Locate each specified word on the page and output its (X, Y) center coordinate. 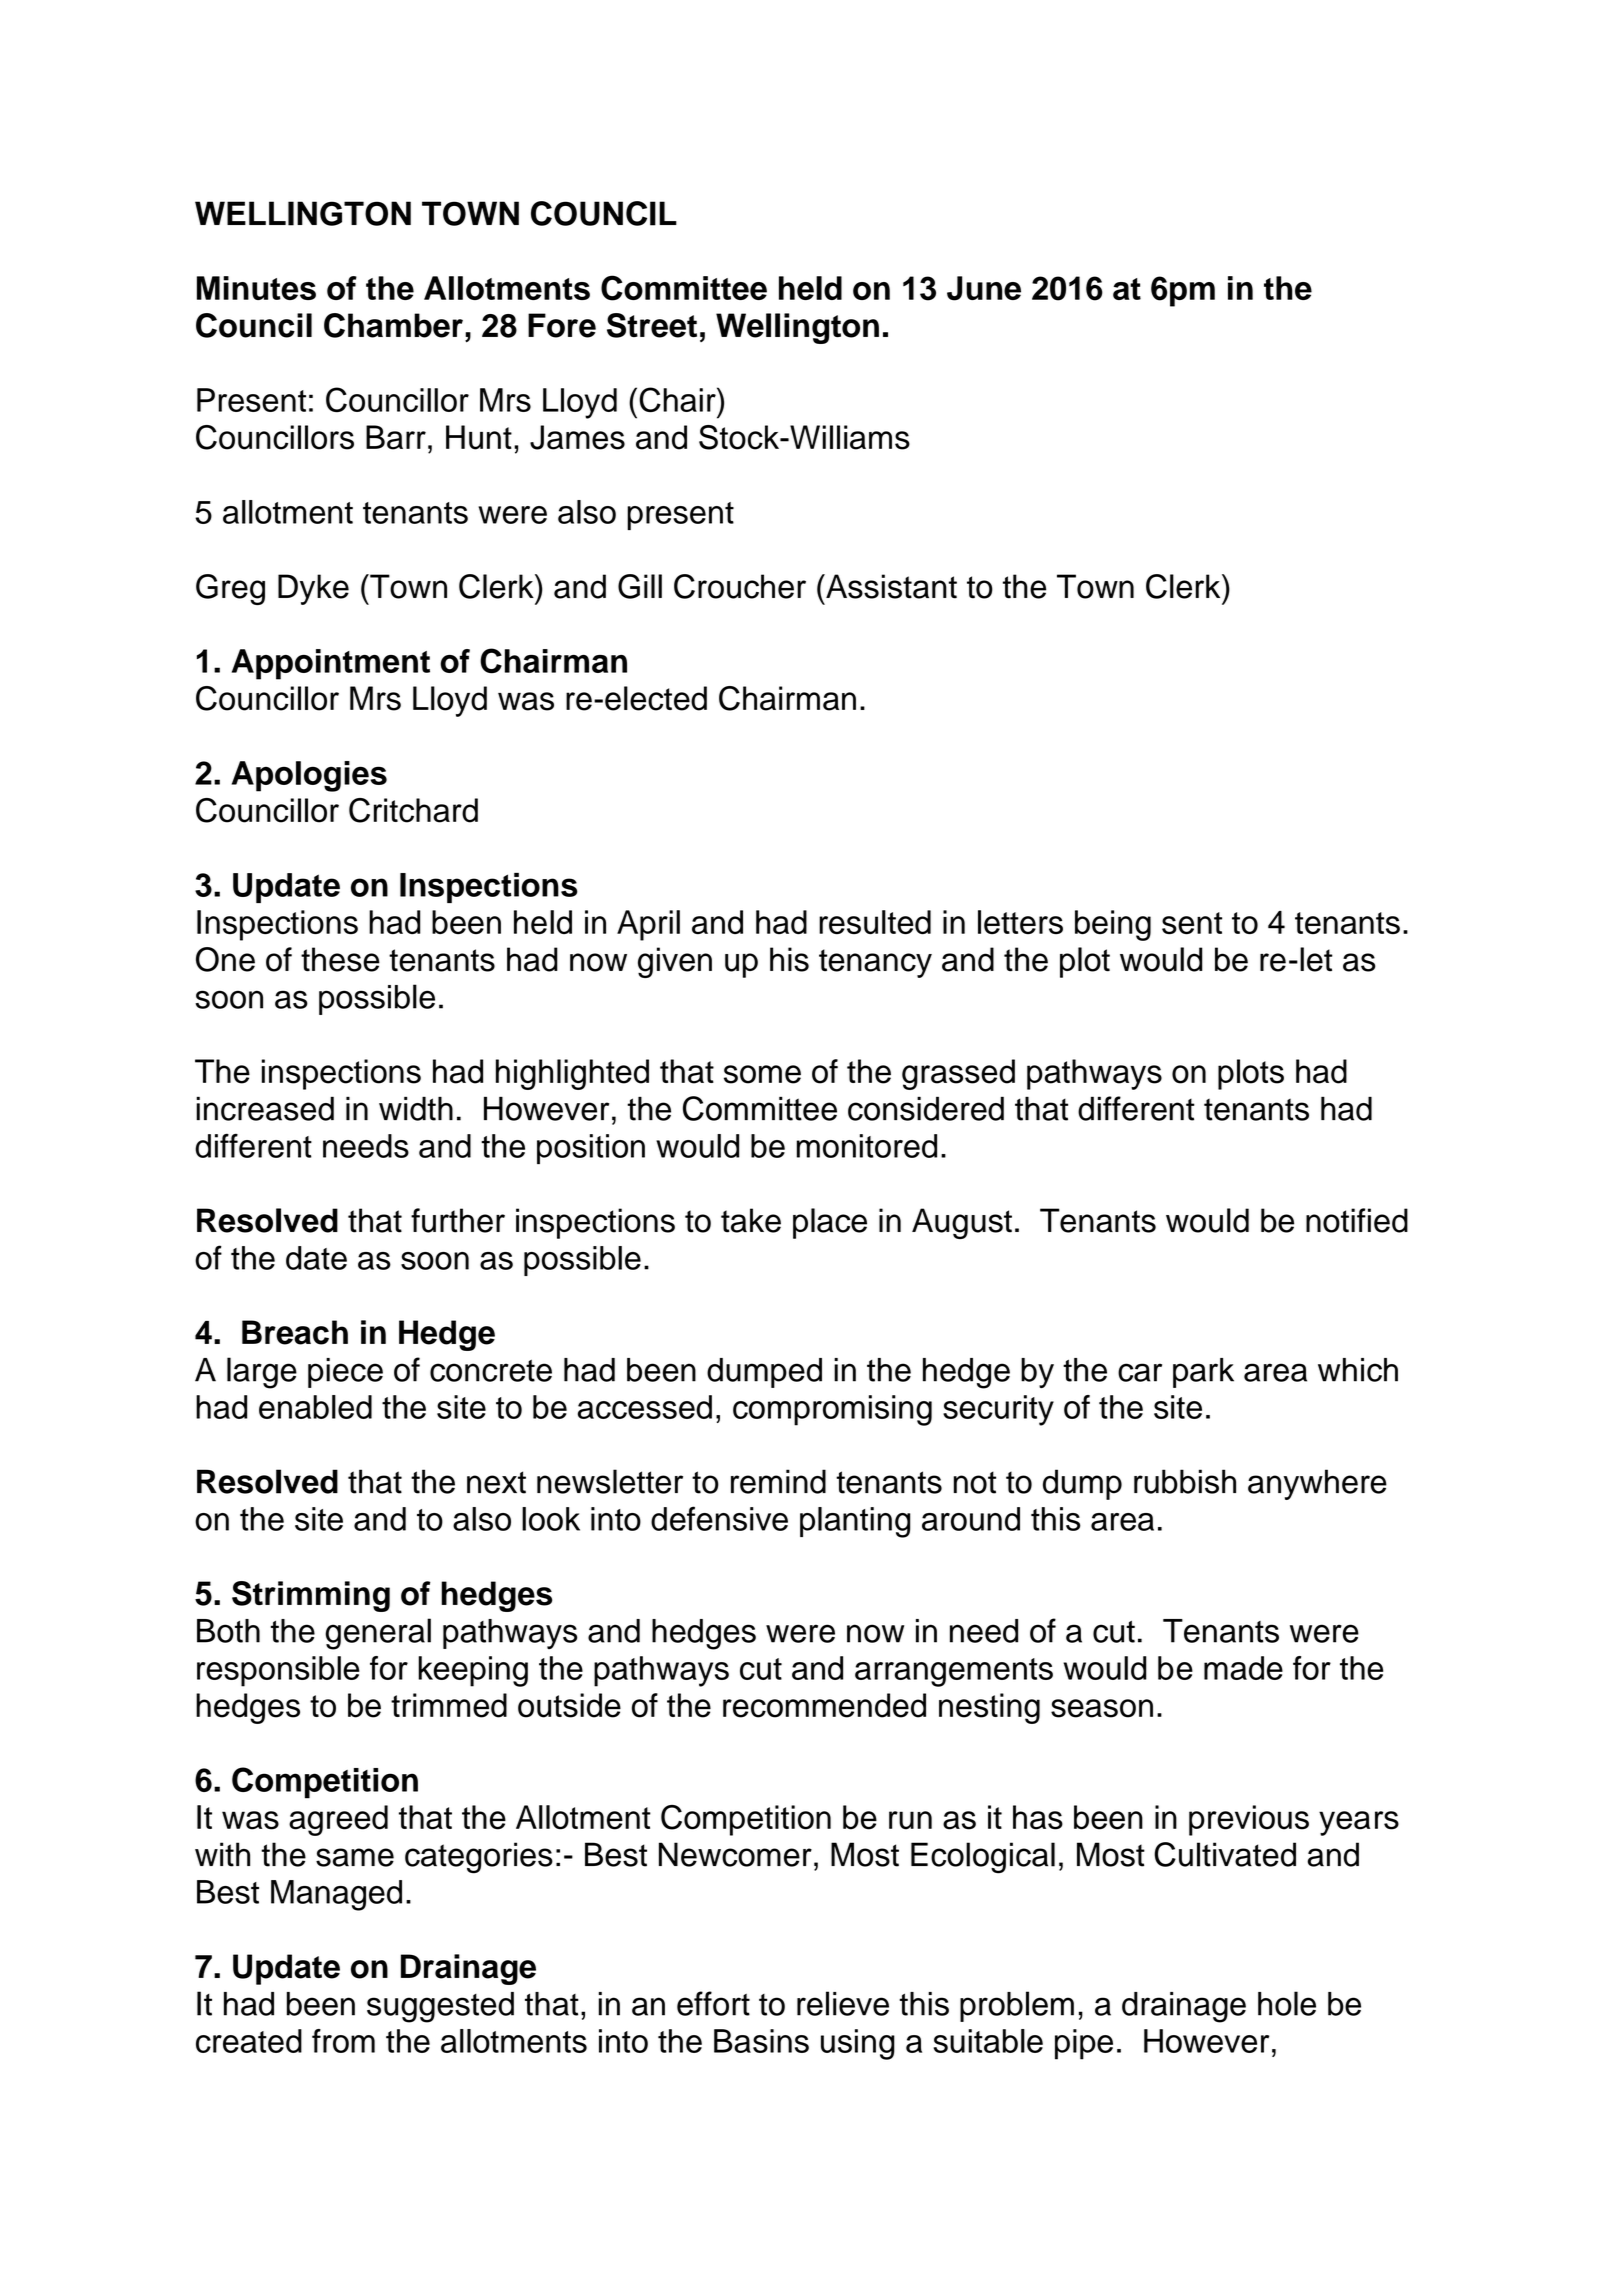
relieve (843, 2003)
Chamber (393, 325)
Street (652, 325)
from (343, 2041)
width (416, 1108)
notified (1357, 1220)
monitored (867, 1146)
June (984, 288)
